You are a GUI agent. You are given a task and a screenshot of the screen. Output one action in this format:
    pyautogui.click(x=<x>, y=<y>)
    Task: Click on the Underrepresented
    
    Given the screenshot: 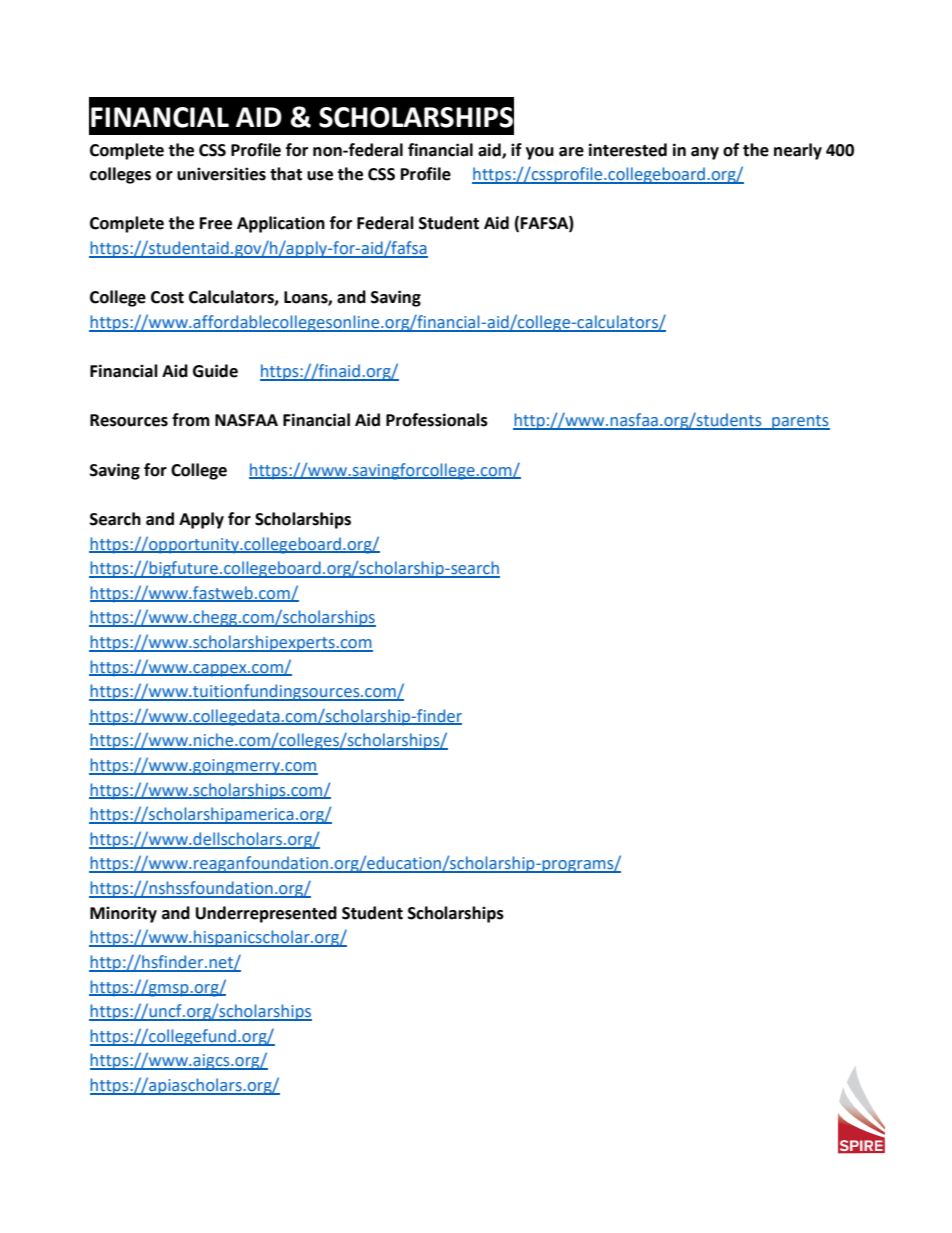 What is the action you would take?
    pyautogui.click(x=266, y=914)
